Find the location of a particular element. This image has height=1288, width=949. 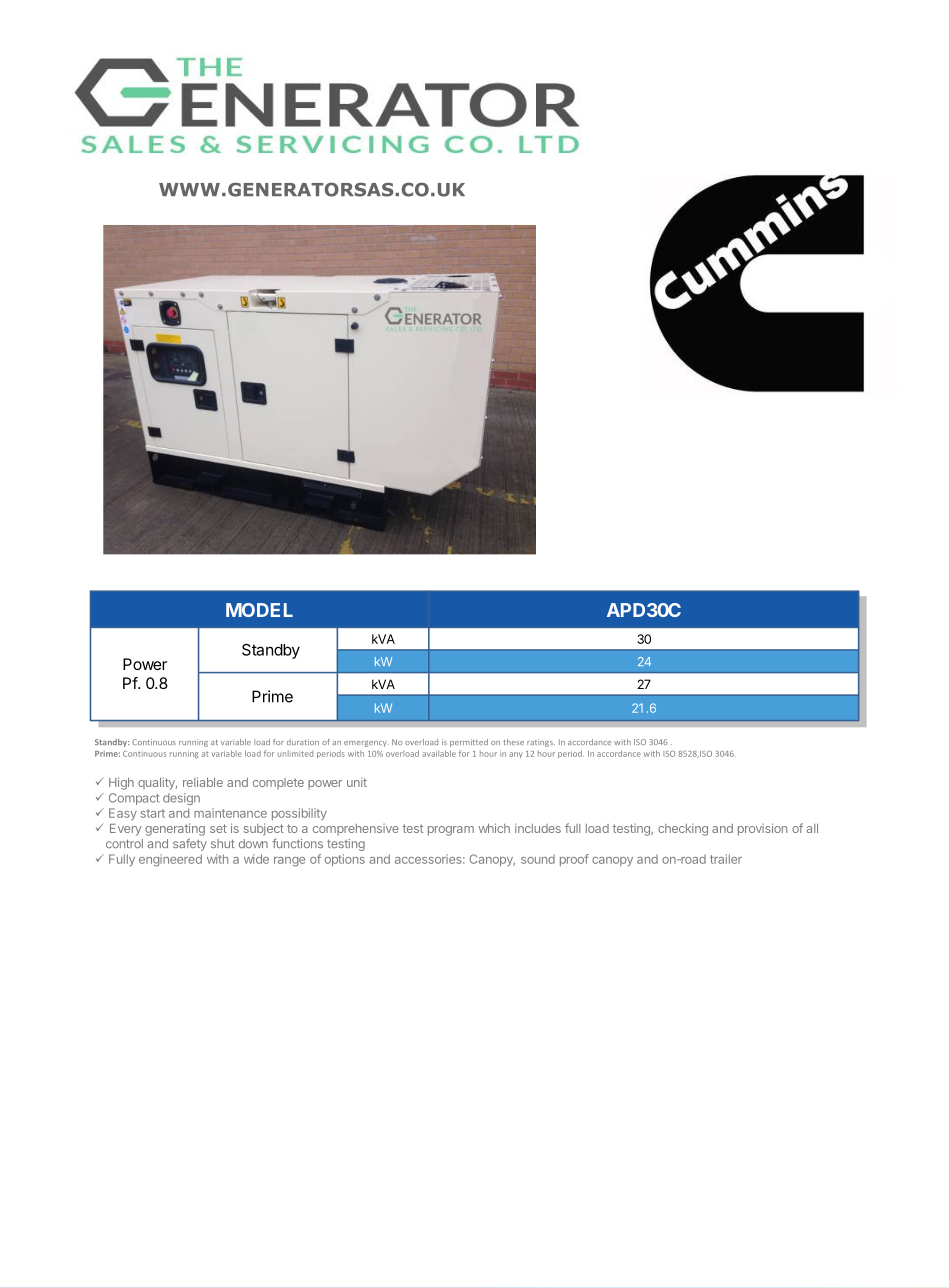

provision is located at coordinates (762, 829).
